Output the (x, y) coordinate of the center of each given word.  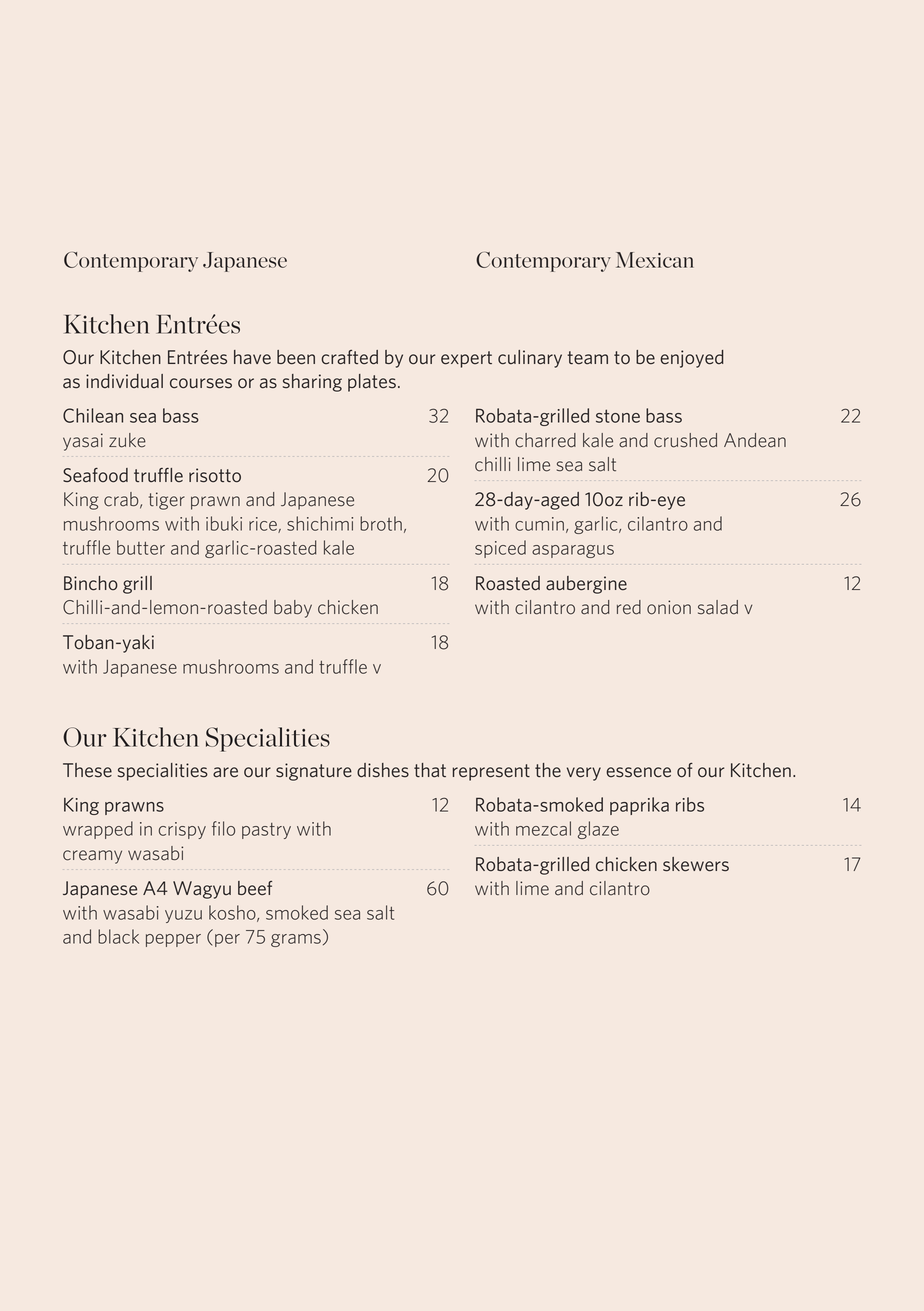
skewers (696, 864)
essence (638, 772)
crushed (685, 440)
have (252, 357)
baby (293, 609)
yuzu (183, 916)
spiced (500, 549)
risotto (215, 475)
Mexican (655, 260)
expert (466, 359)
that (430, 770)
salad (718, 607)
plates (372, 383)
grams (296, 940)
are (225, 772)
